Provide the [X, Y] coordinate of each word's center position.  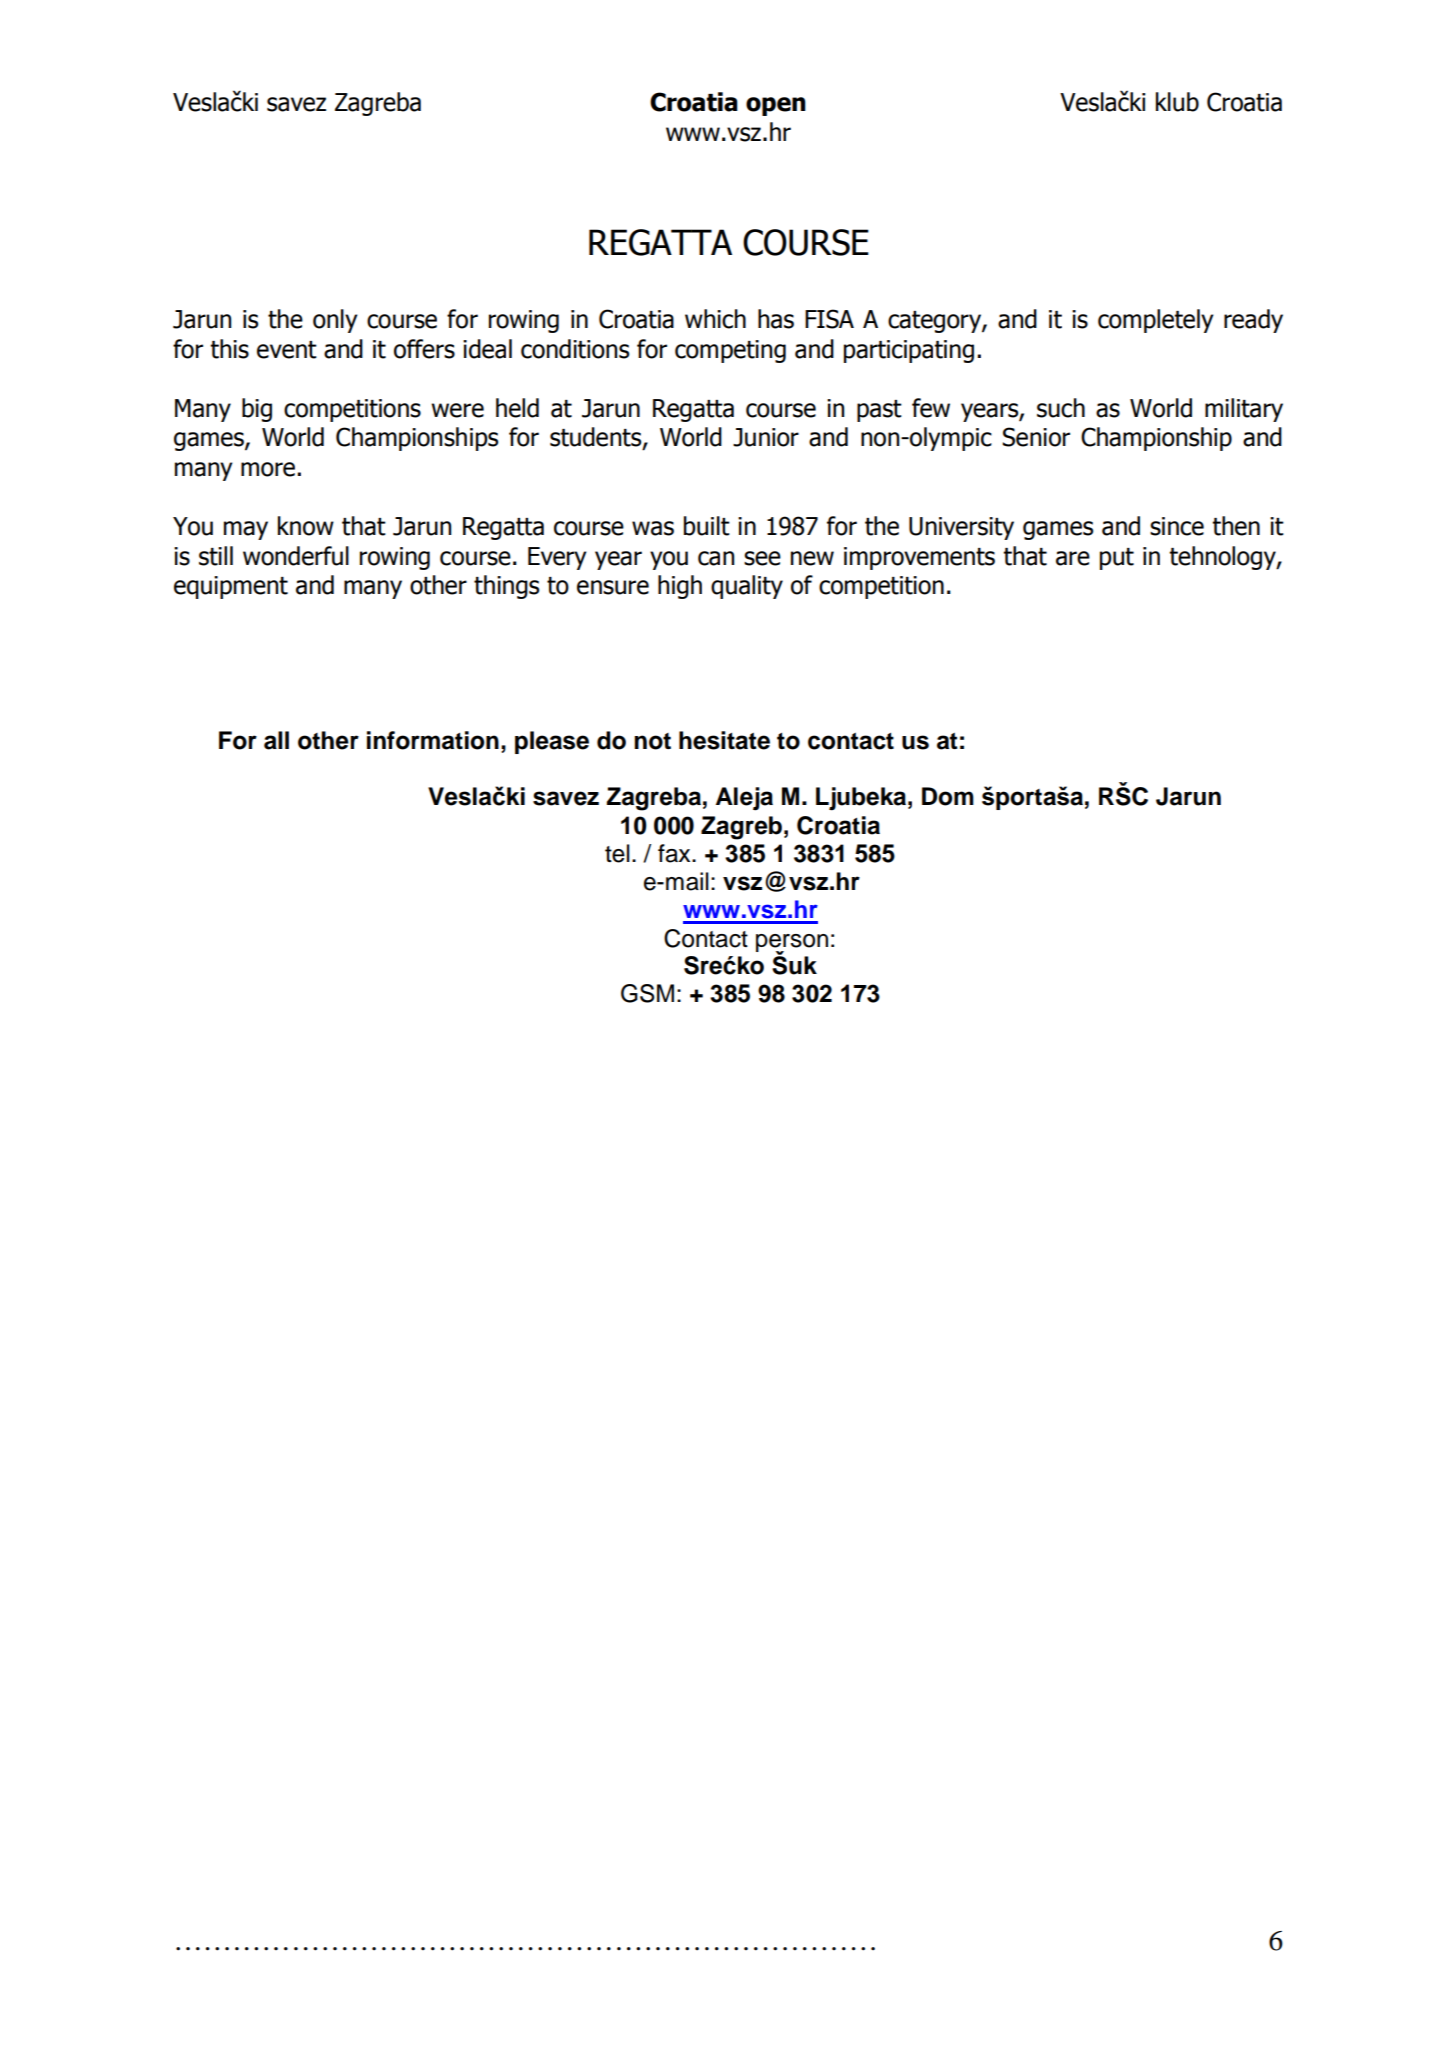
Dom [948, 796]
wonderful [296, 556]
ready [1253, 321]
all [276, 740]
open [776, 106]
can [716, 558]
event [287, 350]
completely [1156, 321]
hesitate [724, 740]
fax [675, 853]
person [792, 944]
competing [730, 351]
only [335, 321]
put [1117, 559]
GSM [647, 993]
